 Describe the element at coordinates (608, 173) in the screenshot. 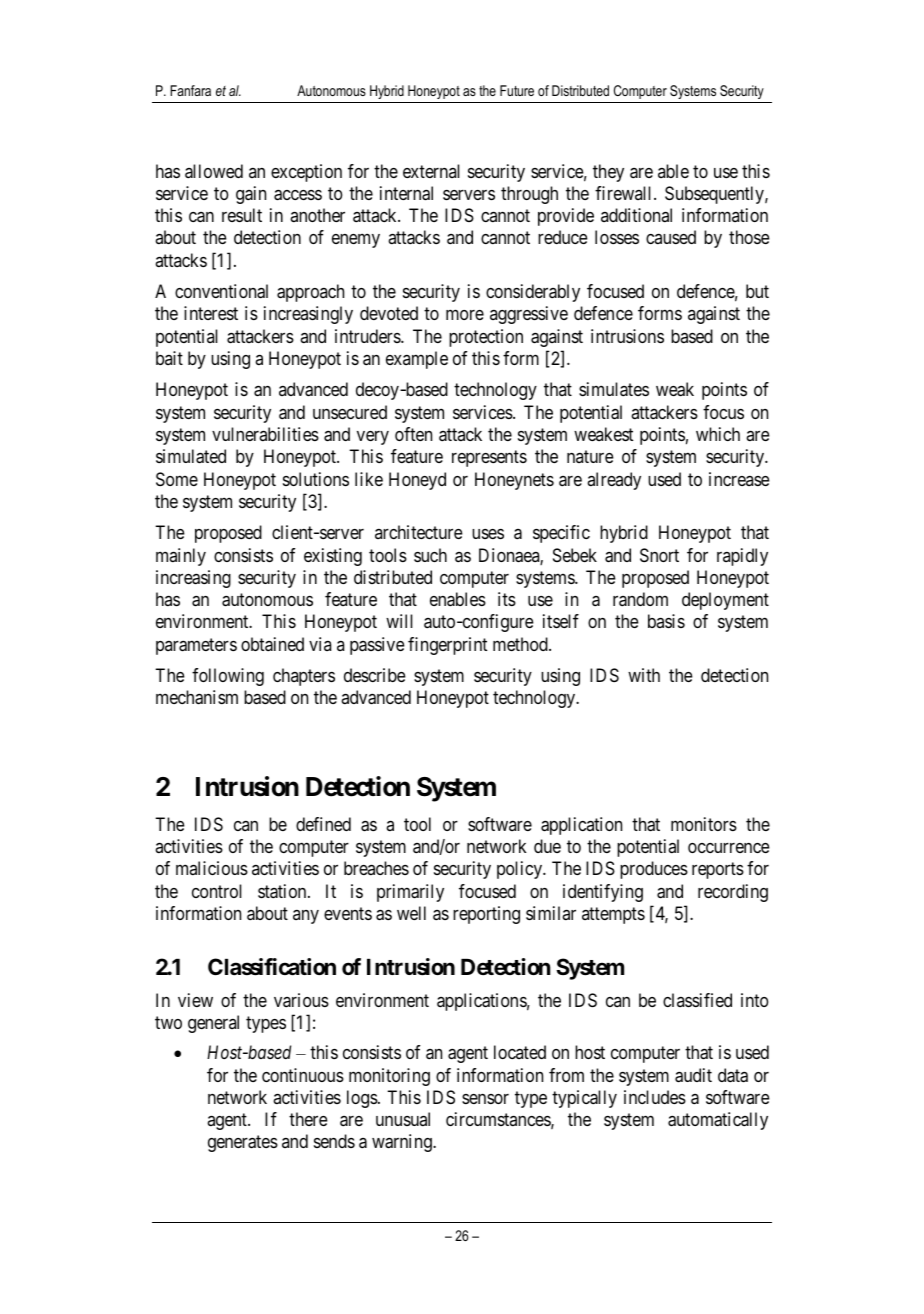

I see `they` at that location.
